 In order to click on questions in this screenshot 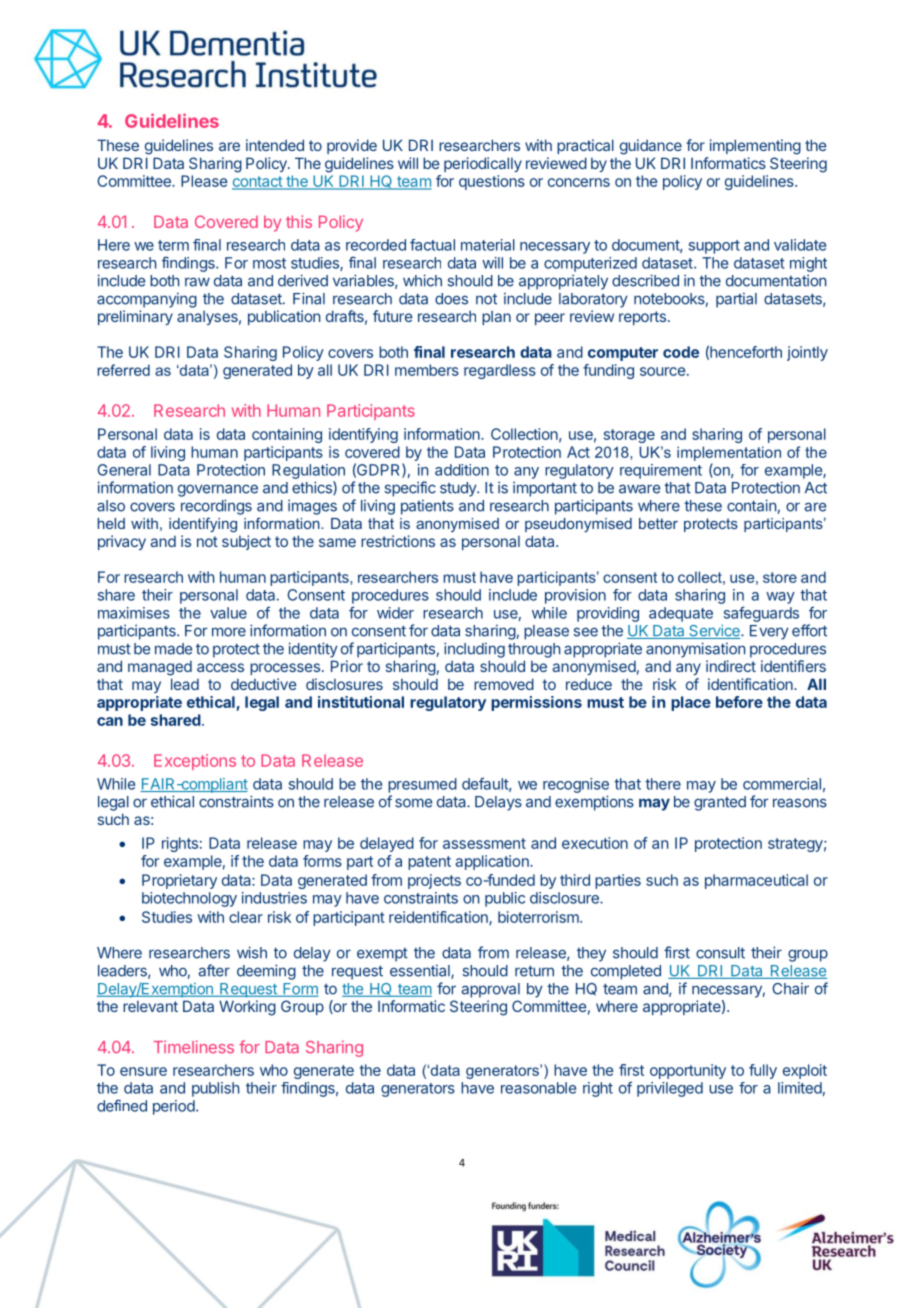, I will do `click(492, 182)`.
